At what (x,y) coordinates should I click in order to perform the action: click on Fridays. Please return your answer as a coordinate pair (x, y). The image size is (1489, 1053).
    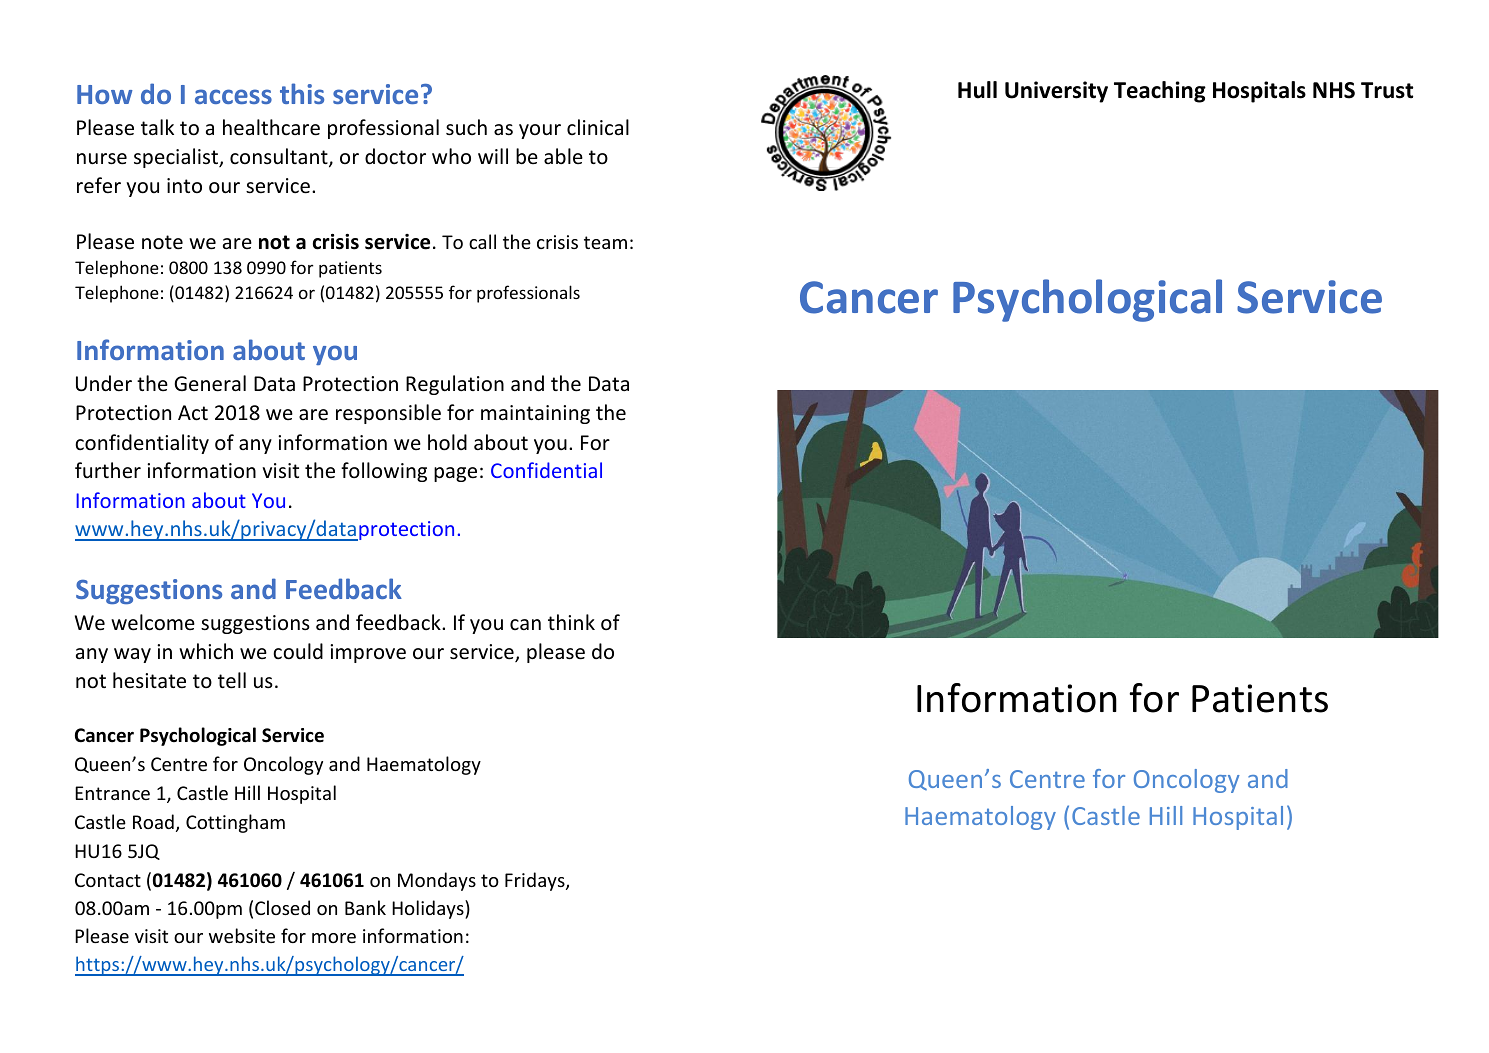
    Looking at the image, I should click on (536, 881).
